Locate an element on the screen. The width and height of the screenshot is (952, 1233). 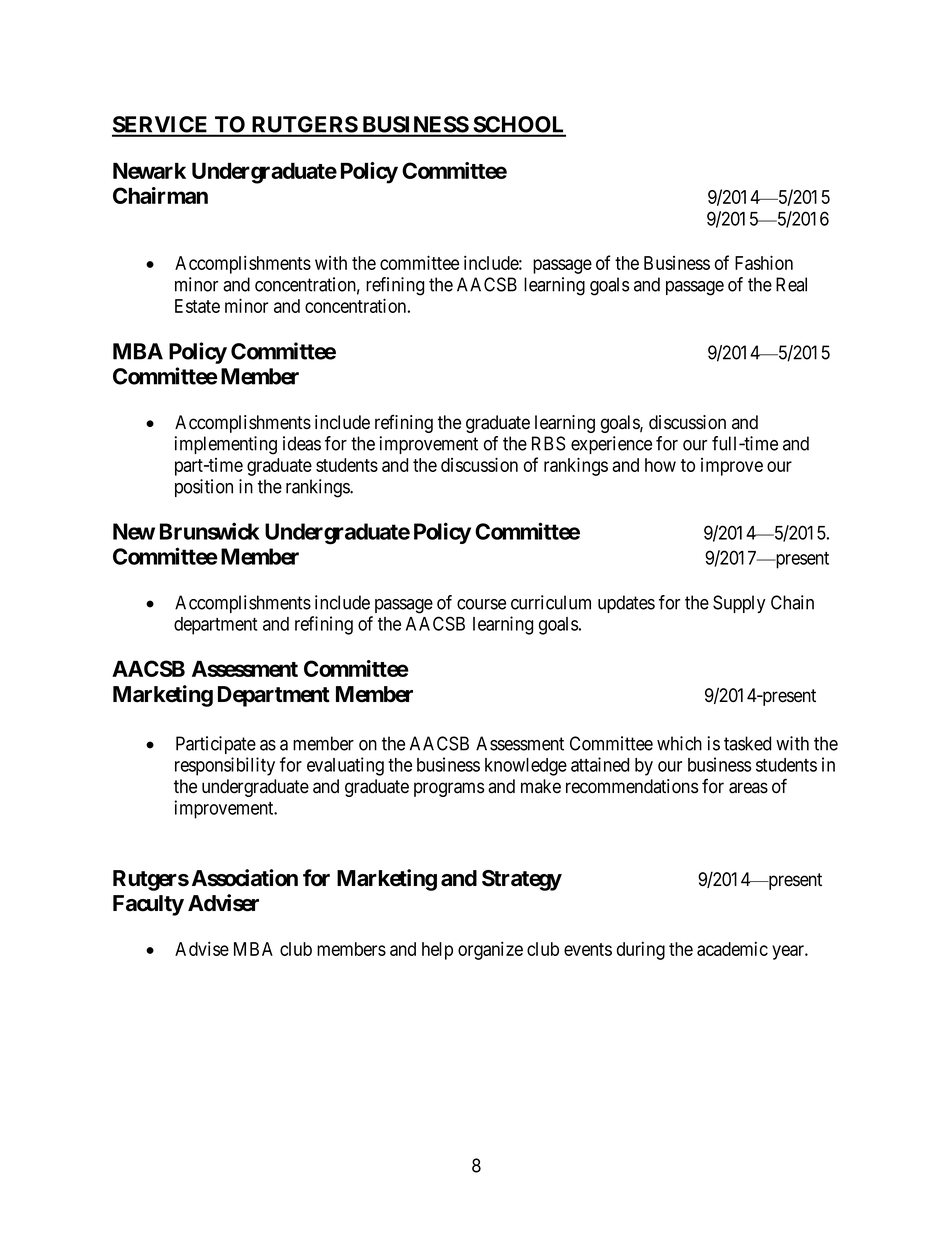
Fashion is located at coordinates (764, 262).
